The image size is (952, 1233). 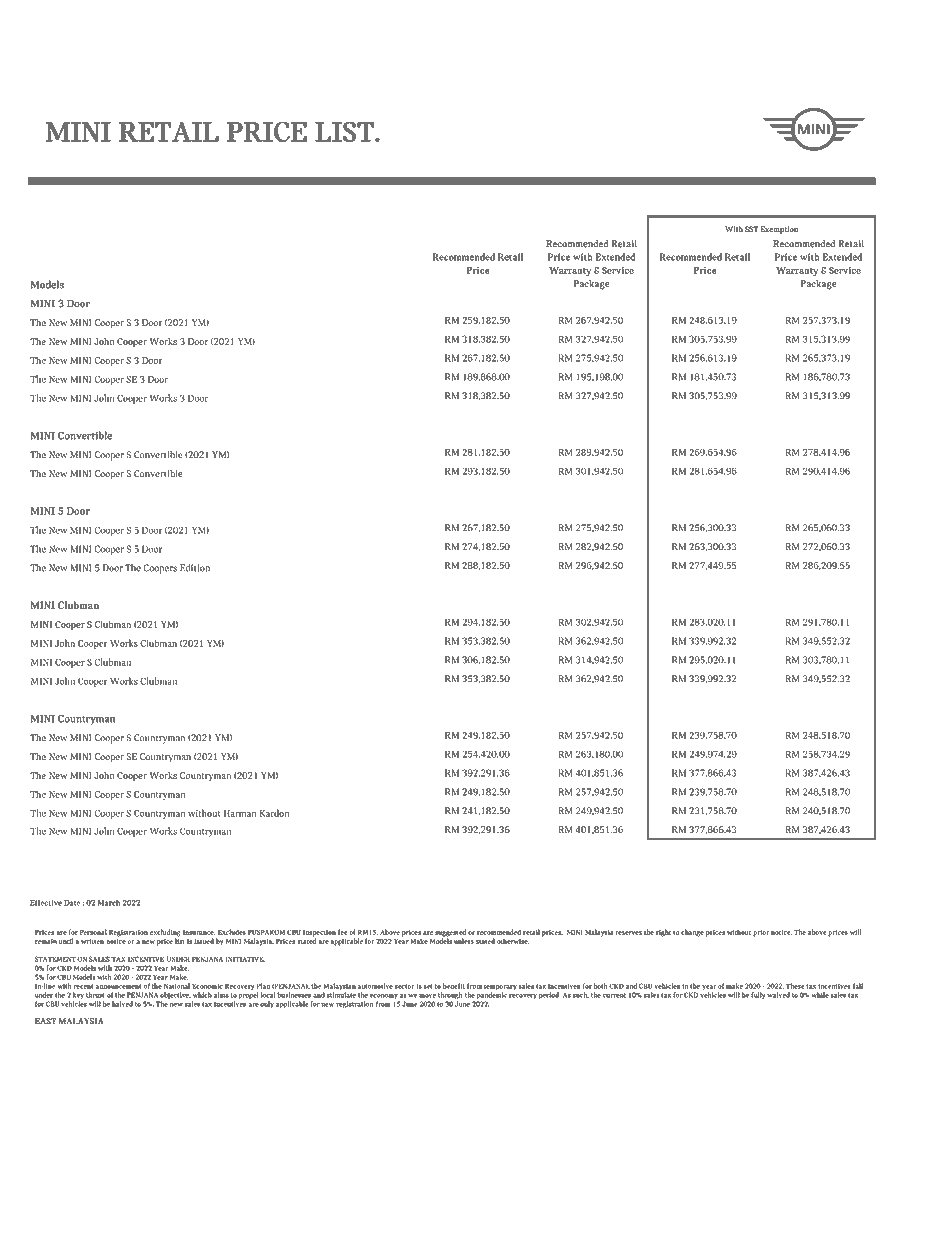 What do you see at coordinates (195, 568) in the image?
I see `Edition` at bounding box center [195, 568].
